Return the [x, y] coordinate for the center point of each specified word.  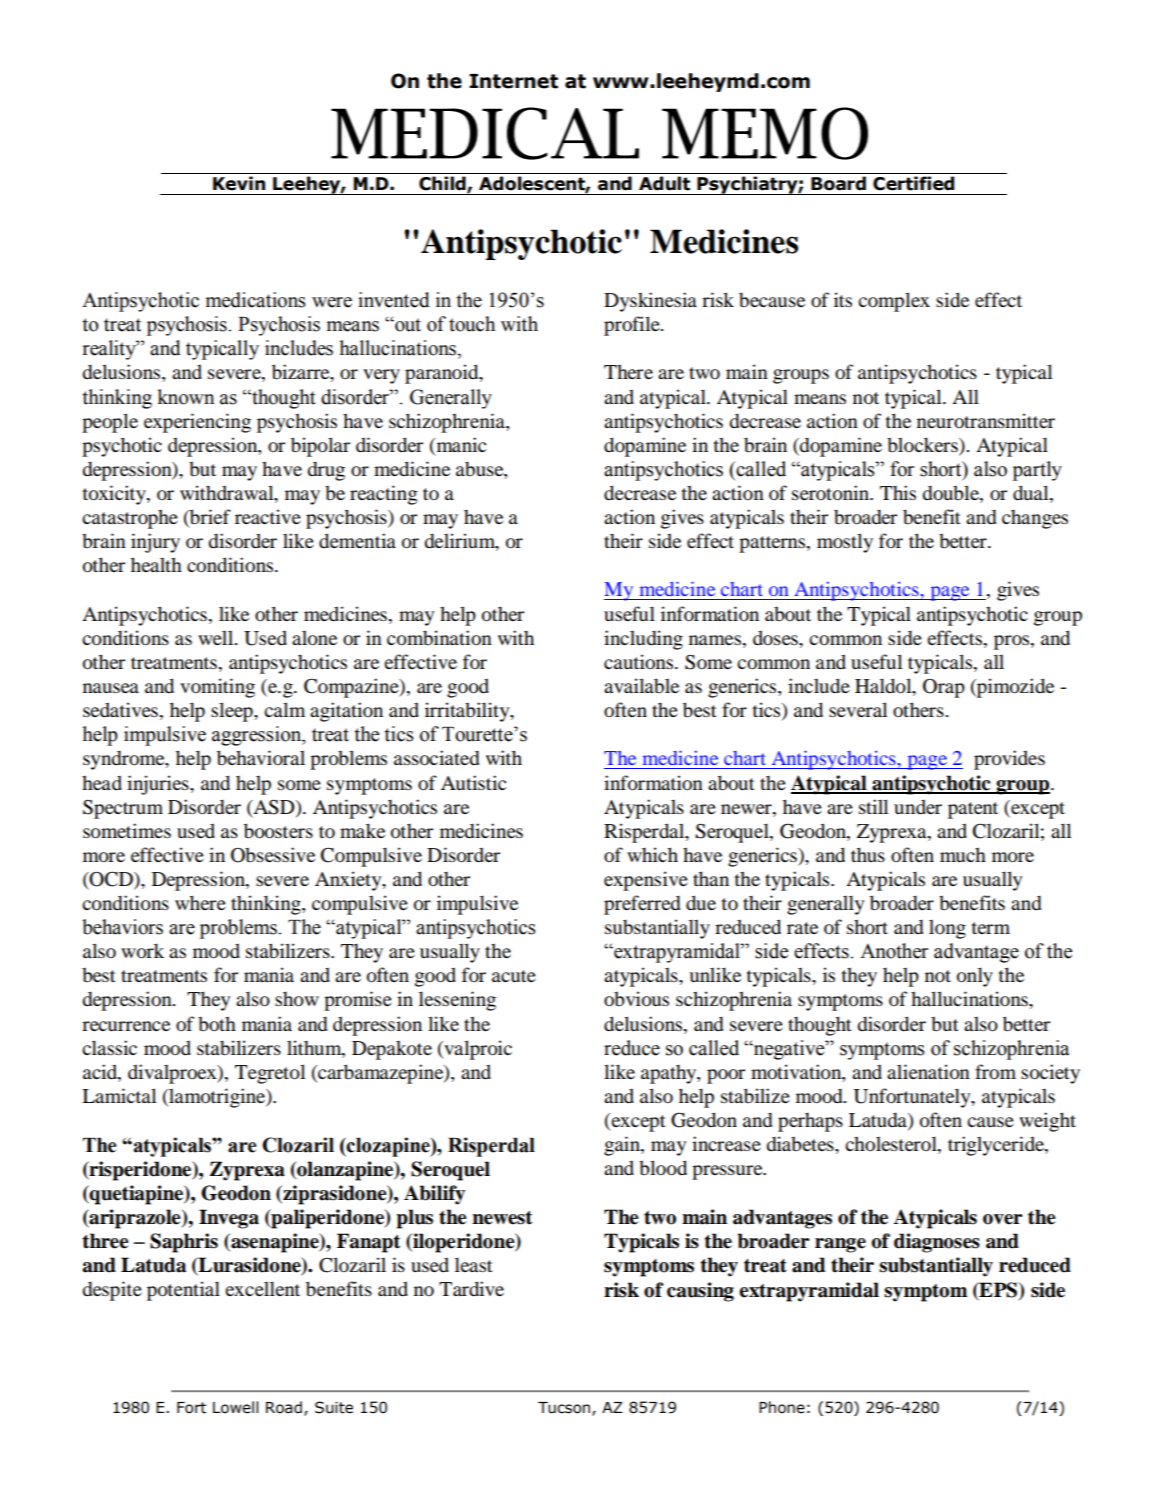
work [142, 951]
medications [256, 300]
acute [514, 976]
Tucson [565, 1409]
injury [155, 543]
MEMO [765, 133]
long [947, 929]
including [643, 640]
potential [183, 1291]
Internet [513, 81]
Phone [782, 1407]
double [952, 492]
